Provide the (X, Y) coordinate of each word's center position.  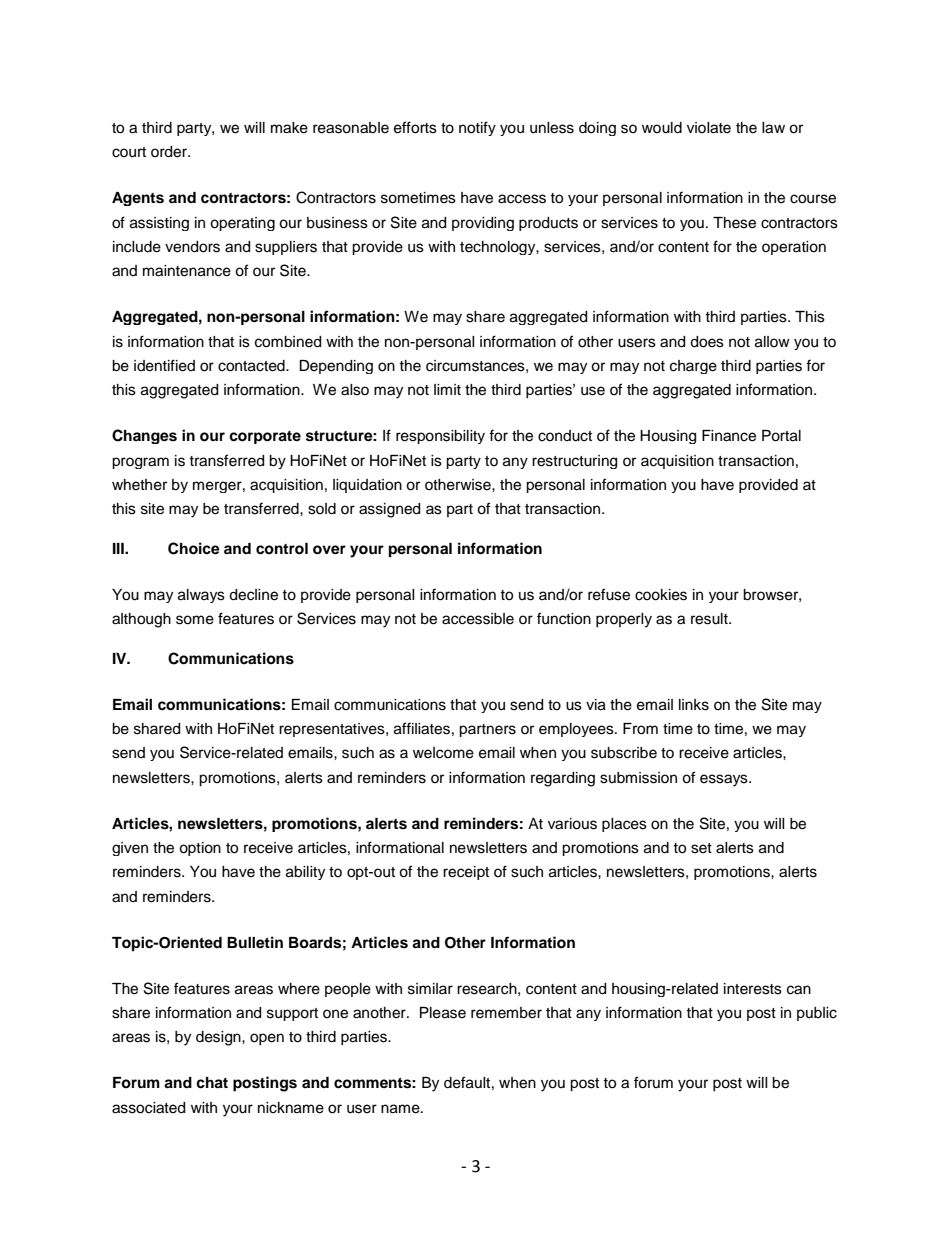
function (564, 618)
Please (443, 1013)
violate (709, 128)
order (170, 152)
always (201, 596)
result (710, 619)
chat (212, 1083)
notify (477, 128)
